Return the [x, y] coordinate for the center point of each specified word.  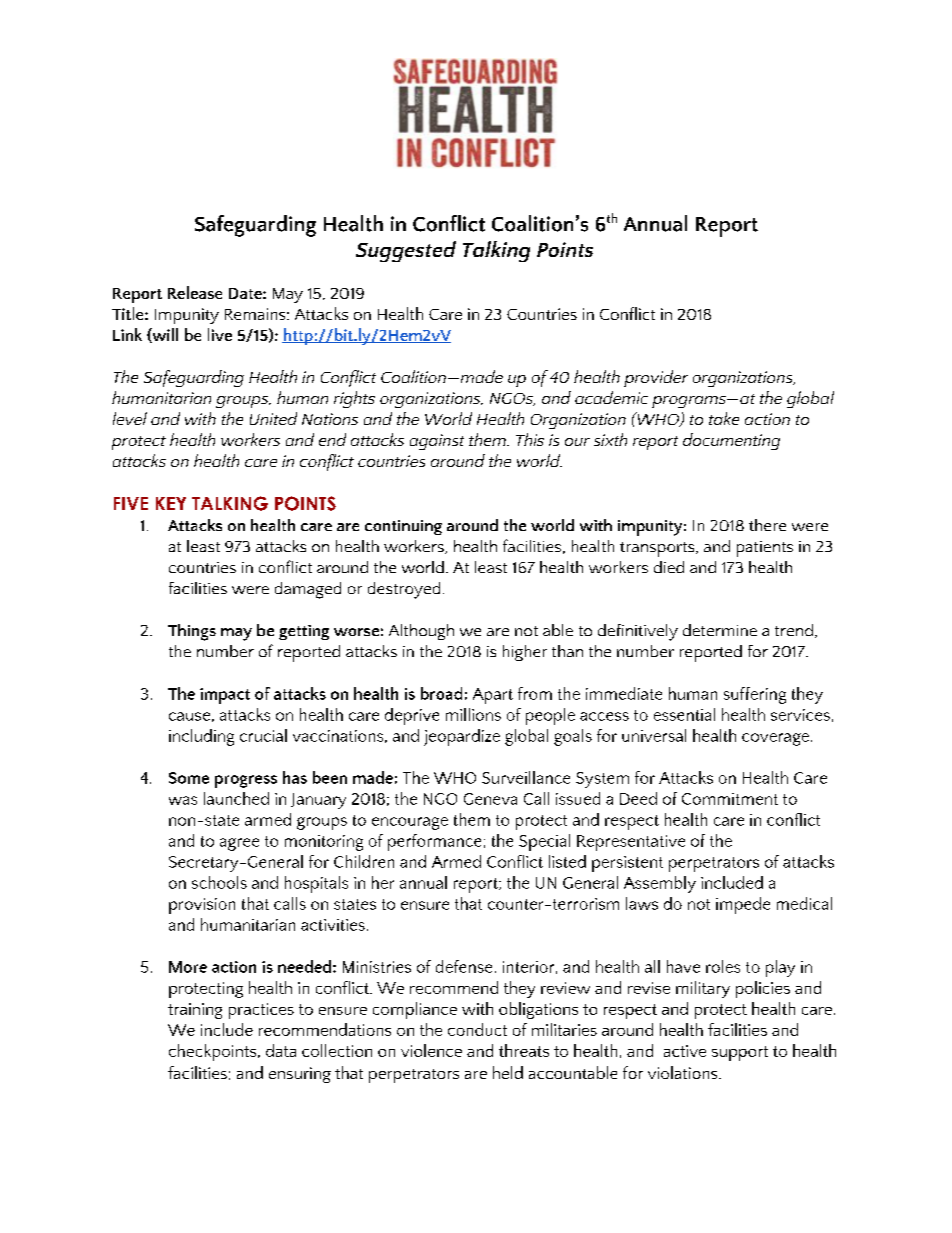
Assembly [660, 884]
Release [195, 292]
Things [192, 632]
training [195, 1011]
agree [239, 844]
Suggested [406, 251]
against [437, 442]
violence [431, 1050]
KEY [171, 503]
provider [656, 378]
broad [441, 693]
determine [720, 630]
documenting [731, 441]
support [740, 1053]
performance [434, 842]
